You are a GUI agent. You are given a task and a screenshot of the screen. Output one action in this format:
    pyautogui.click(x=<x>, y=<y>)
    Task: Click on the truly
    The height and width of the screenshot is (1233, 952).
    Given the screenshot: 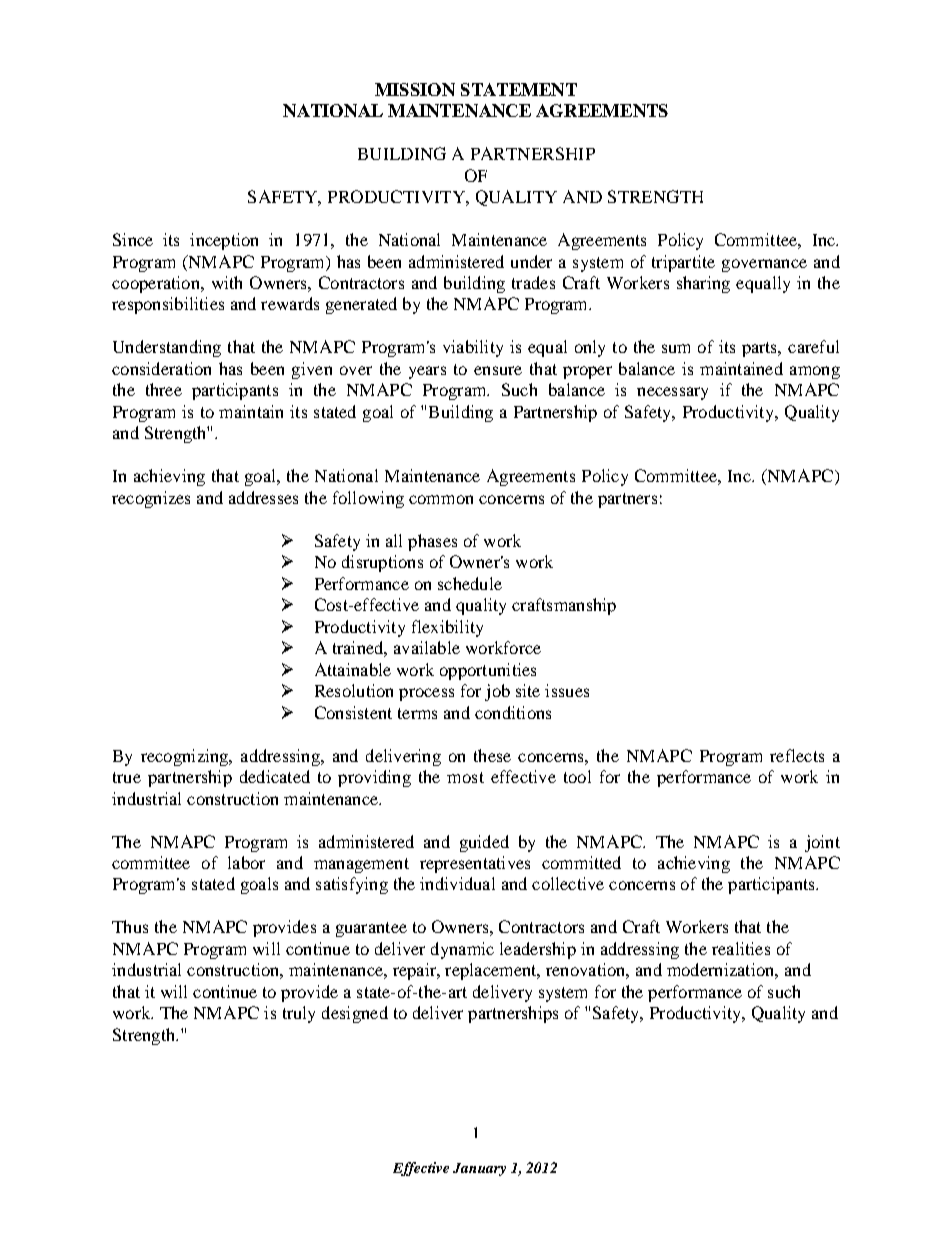 What is the action you would take?
    pyautogui.click(x=299, y=1014)
